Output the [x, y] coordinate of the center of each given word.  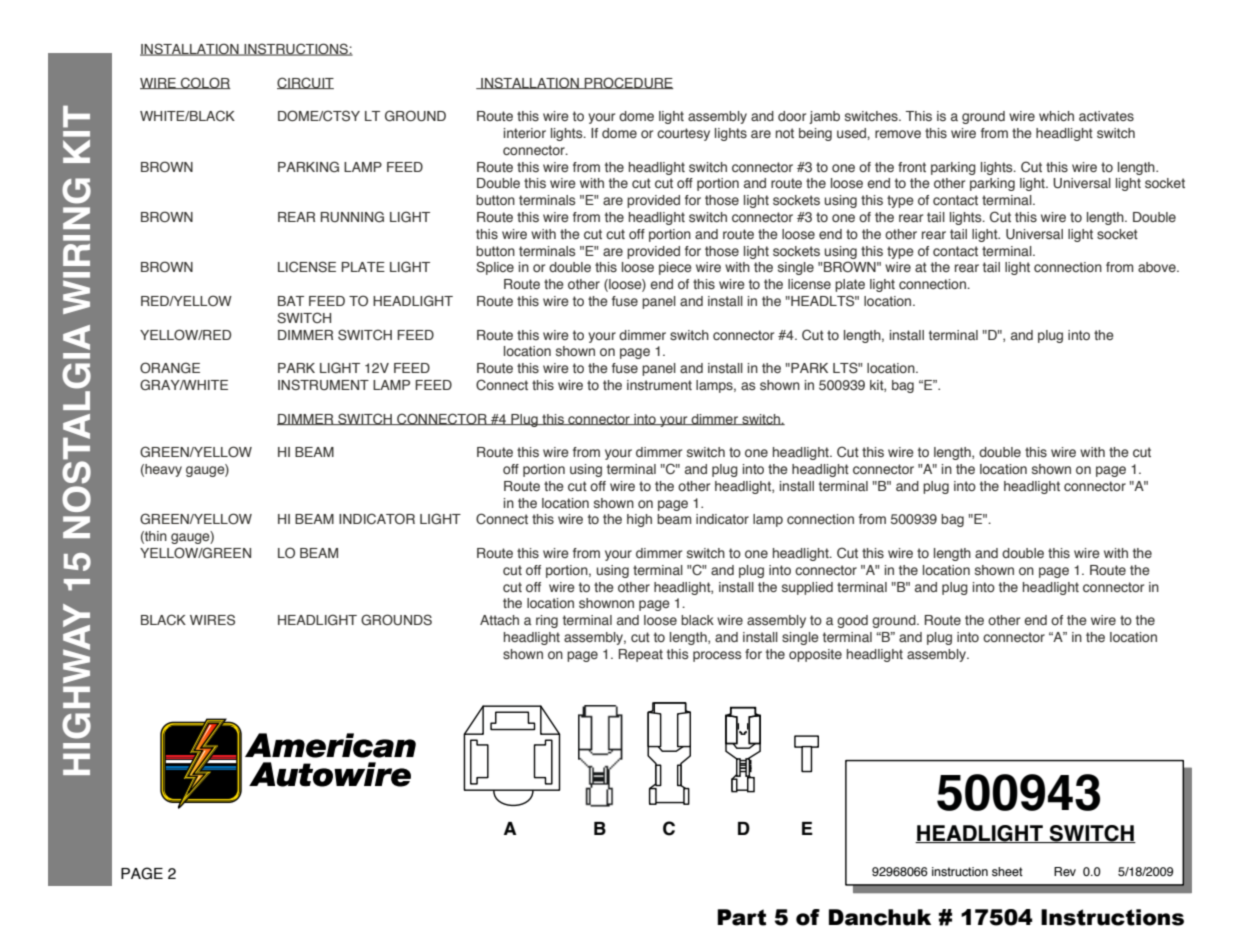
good [852, 621]
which [1056, 116]
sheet [1007, 872]
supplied [807, 588]
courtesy [683, 134]
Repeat [641, 655]
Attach [499, 620]
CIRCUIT [305, 83]
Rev [1065, 872]
